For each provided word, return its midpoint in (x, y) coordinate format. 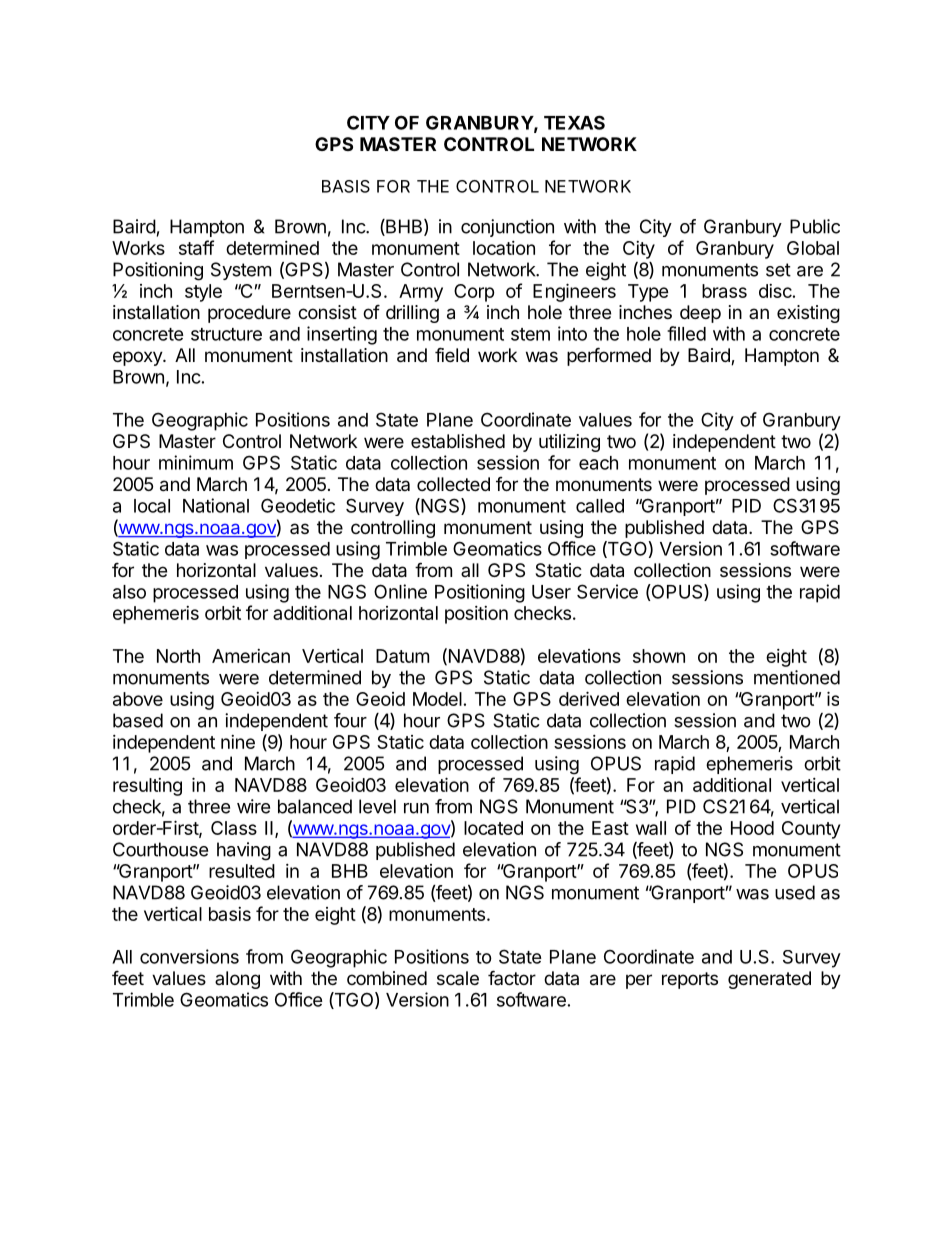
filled (686, 333)
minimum (196, 462)
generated (769, 980)
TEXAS (574, 122)
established (458, 441)
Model (437, 699)
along (237, 980)
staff (196, 247)
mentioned (797, 677)
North (178, 656)
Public (815, 226)
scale (458, 978)
